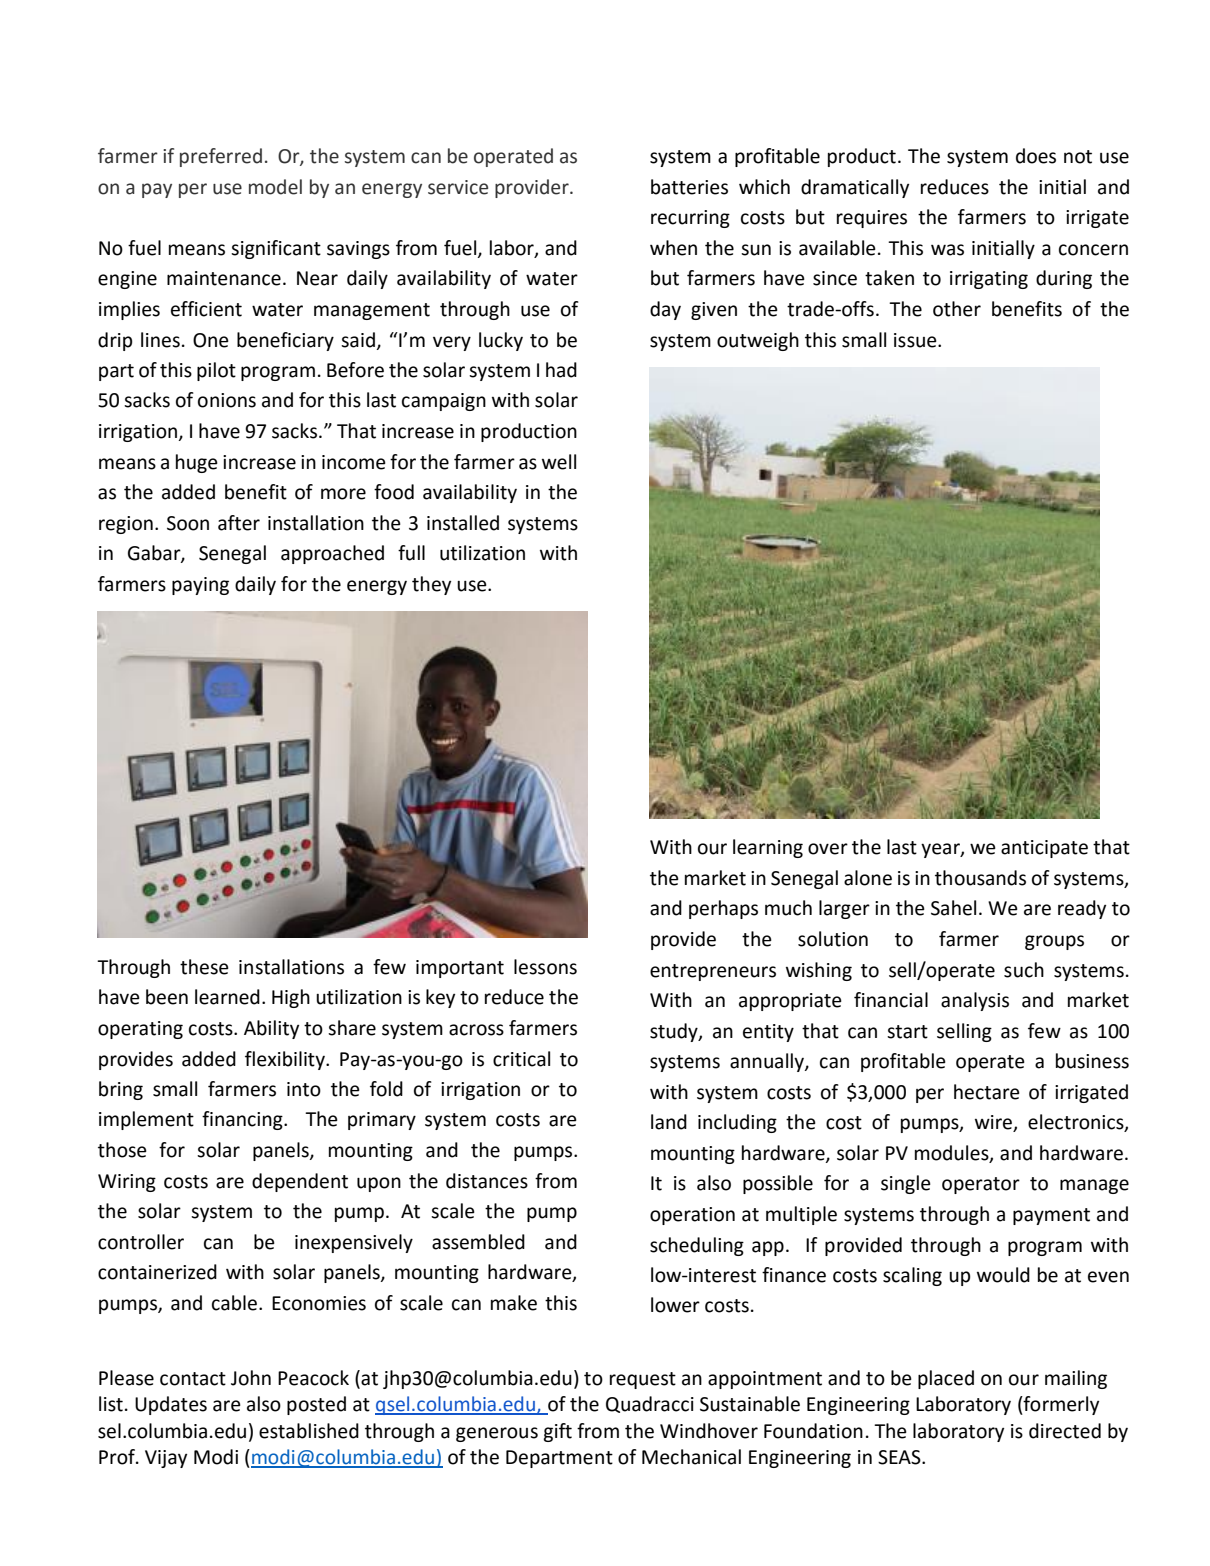 Image resolution: width=1210 pixels, height=1566 pixels. I want to click on model, so click(275, 187).
